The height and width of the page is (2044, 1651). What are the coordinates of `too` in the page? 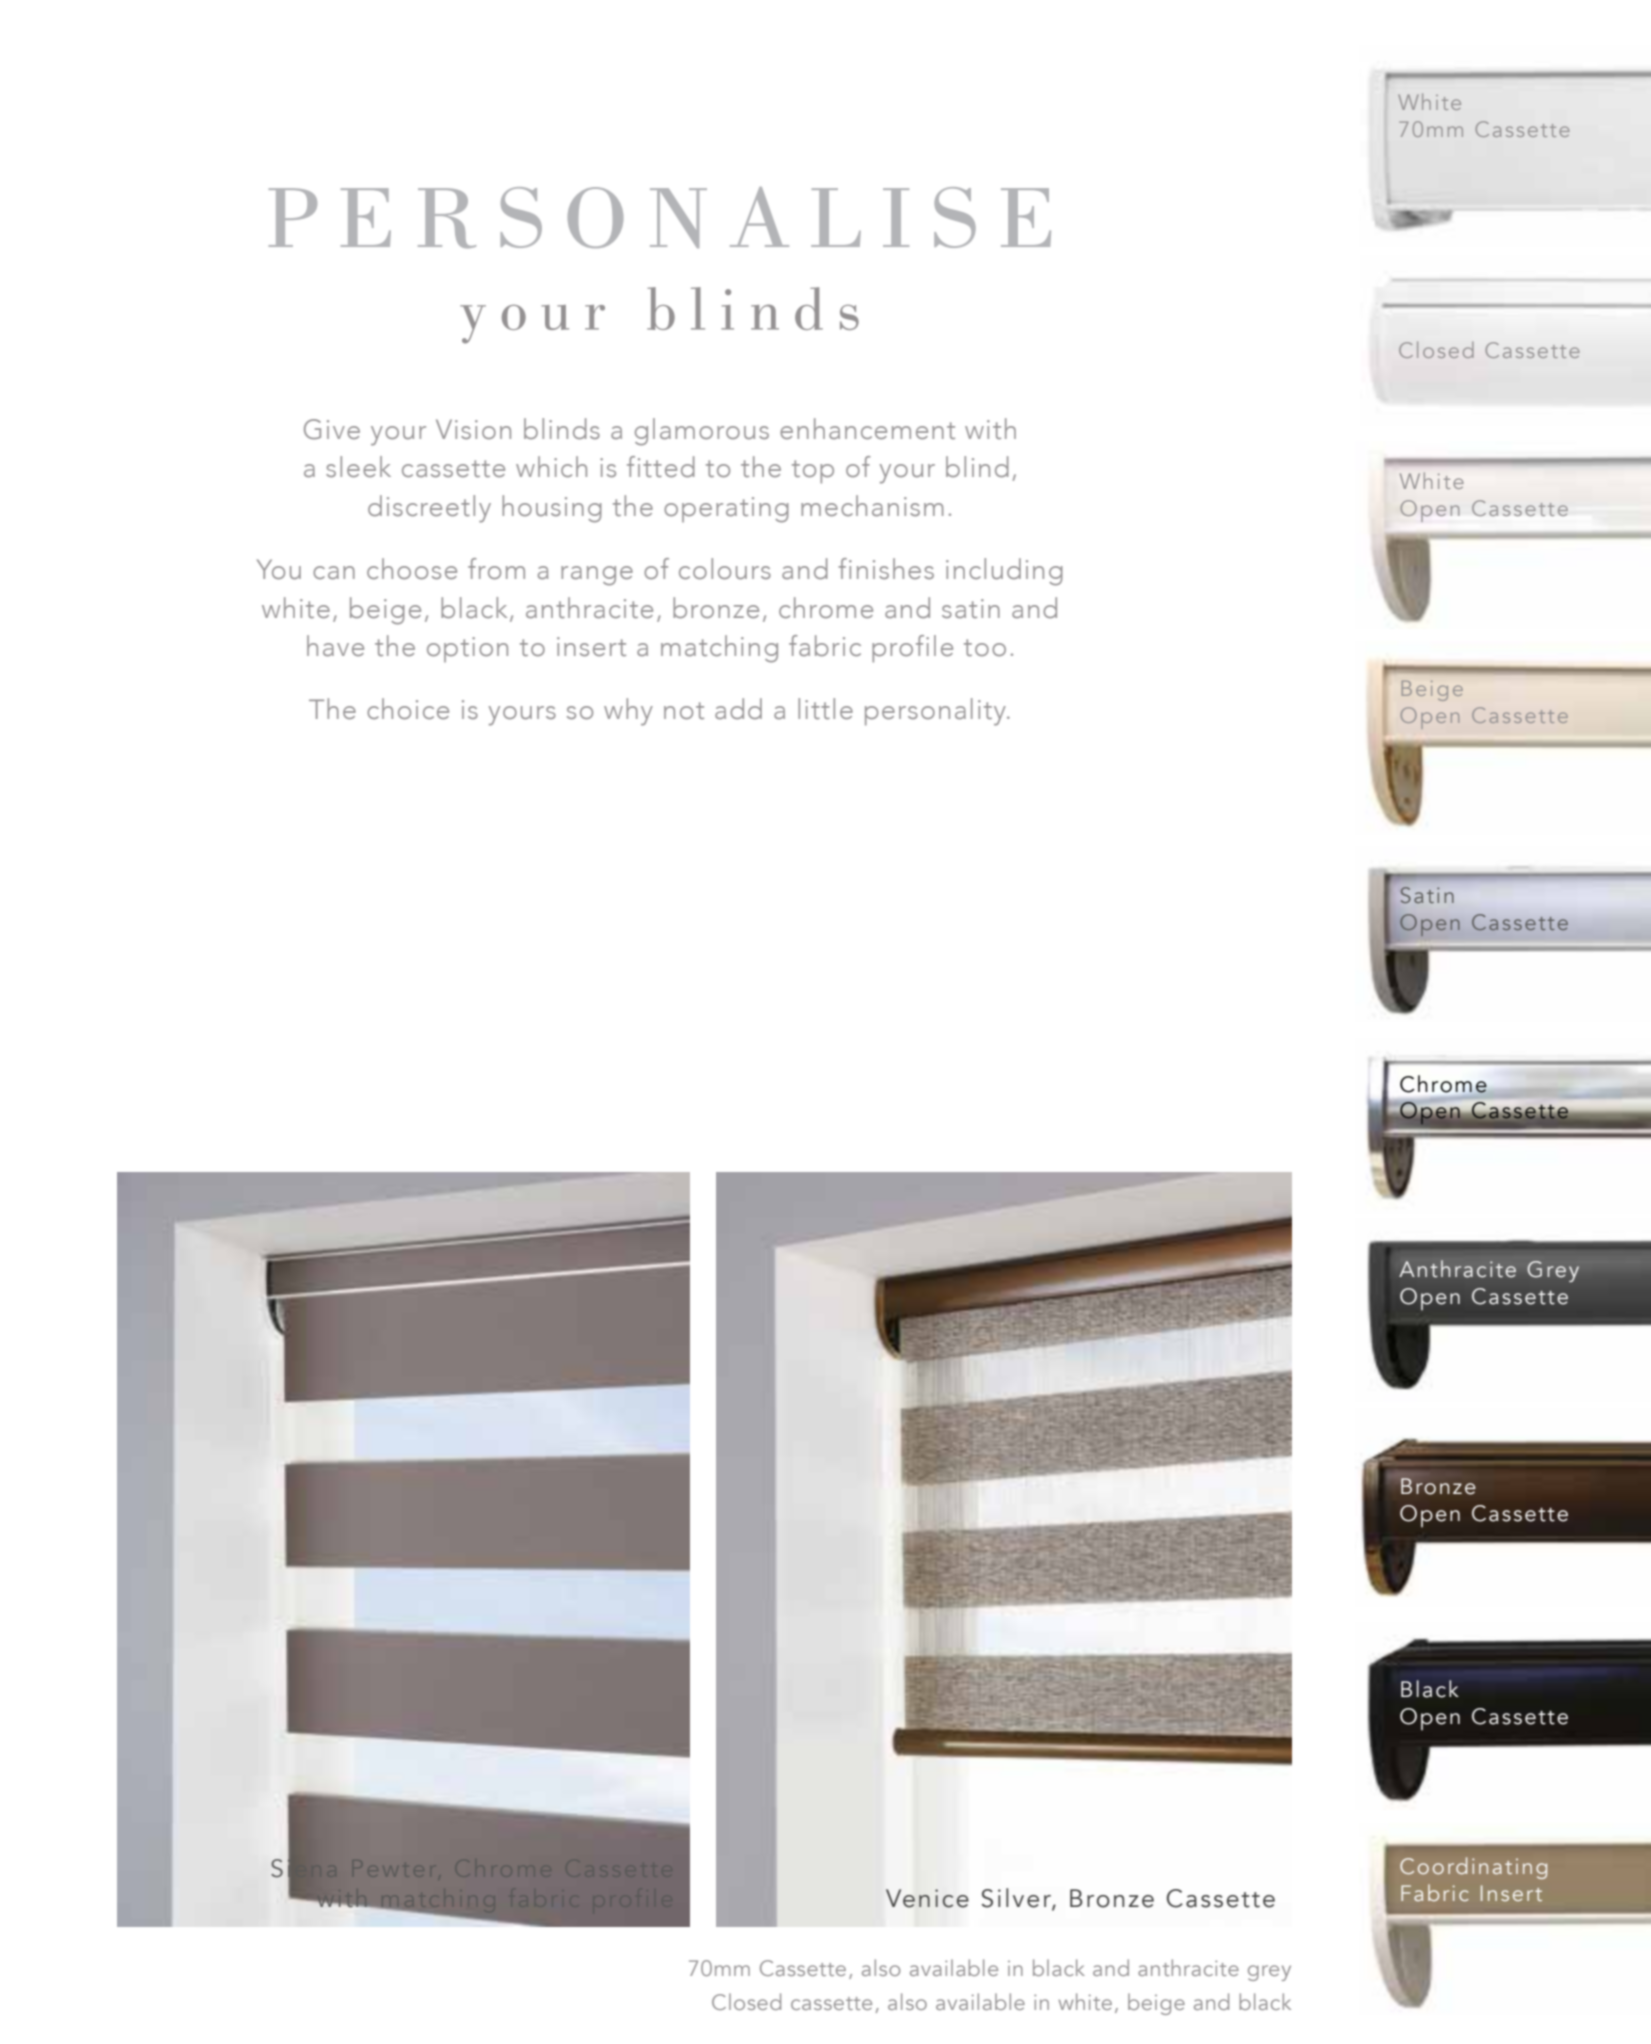 It's located at (985, 648).
